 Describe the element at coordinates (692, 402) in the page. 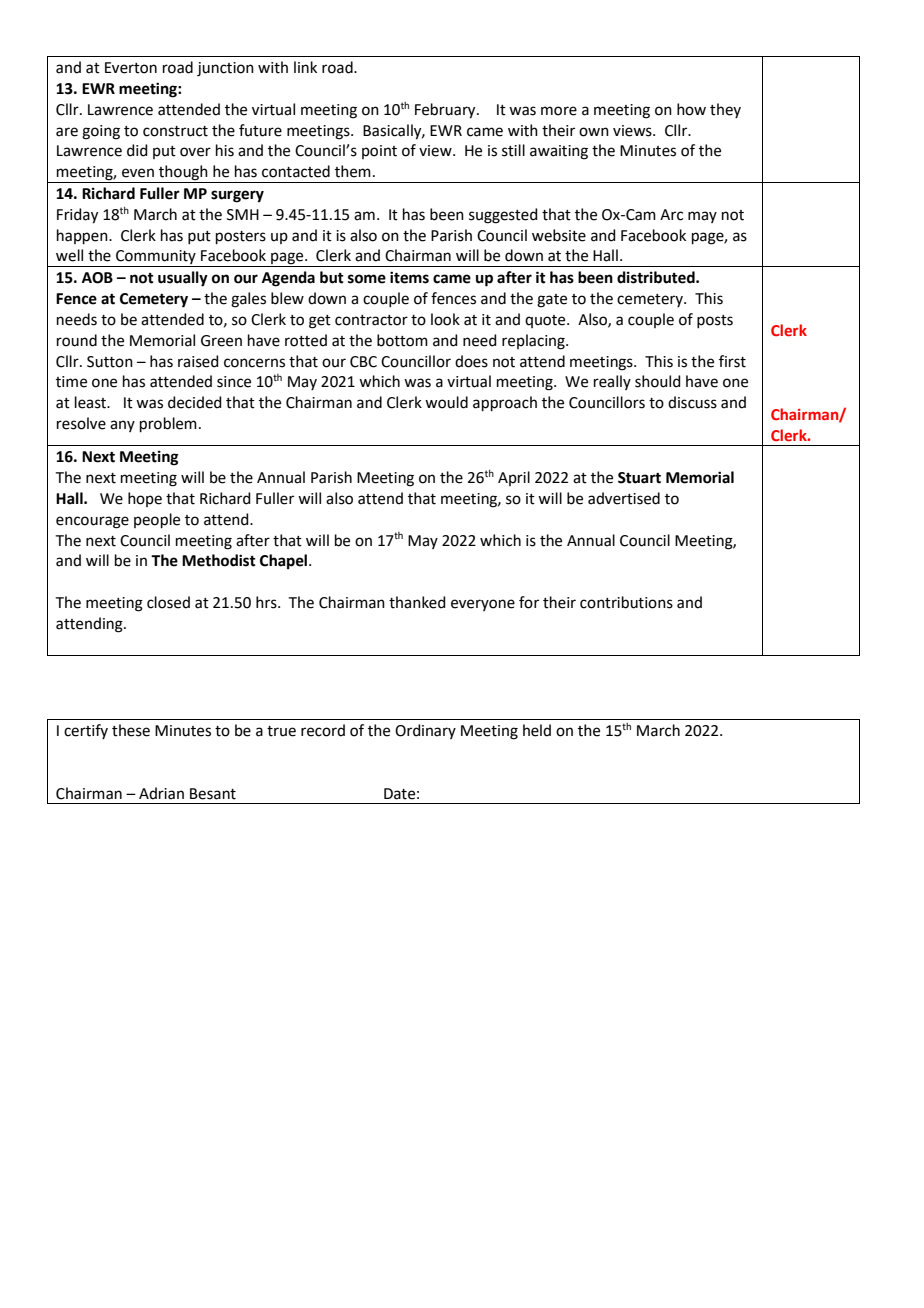

I see `discuss` at that location.
